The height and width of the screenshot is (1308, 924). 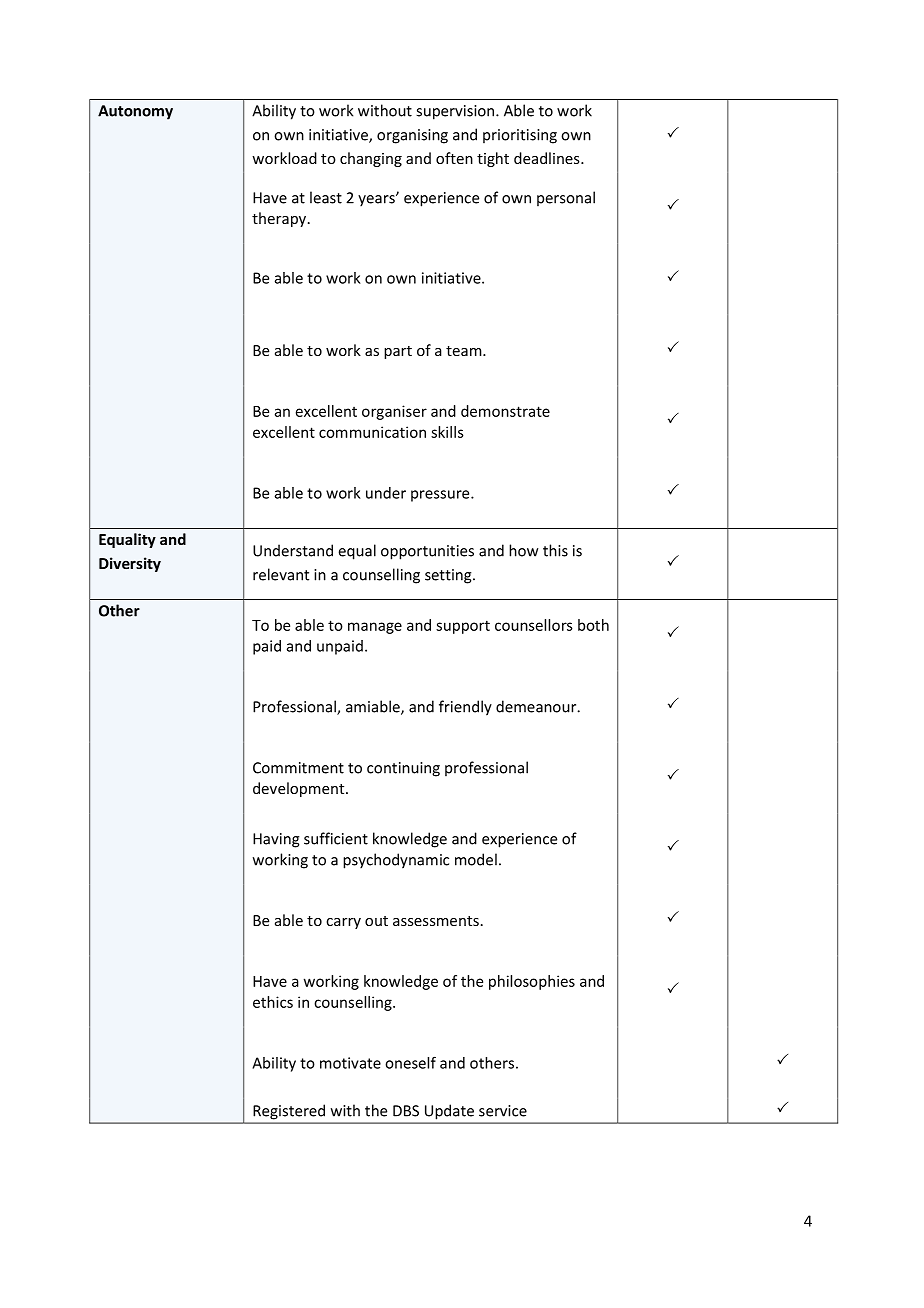 What do you see at coordinates (289, 1112) in the screenshot?
I see `Registered` at bounding box center [289, 1112].
